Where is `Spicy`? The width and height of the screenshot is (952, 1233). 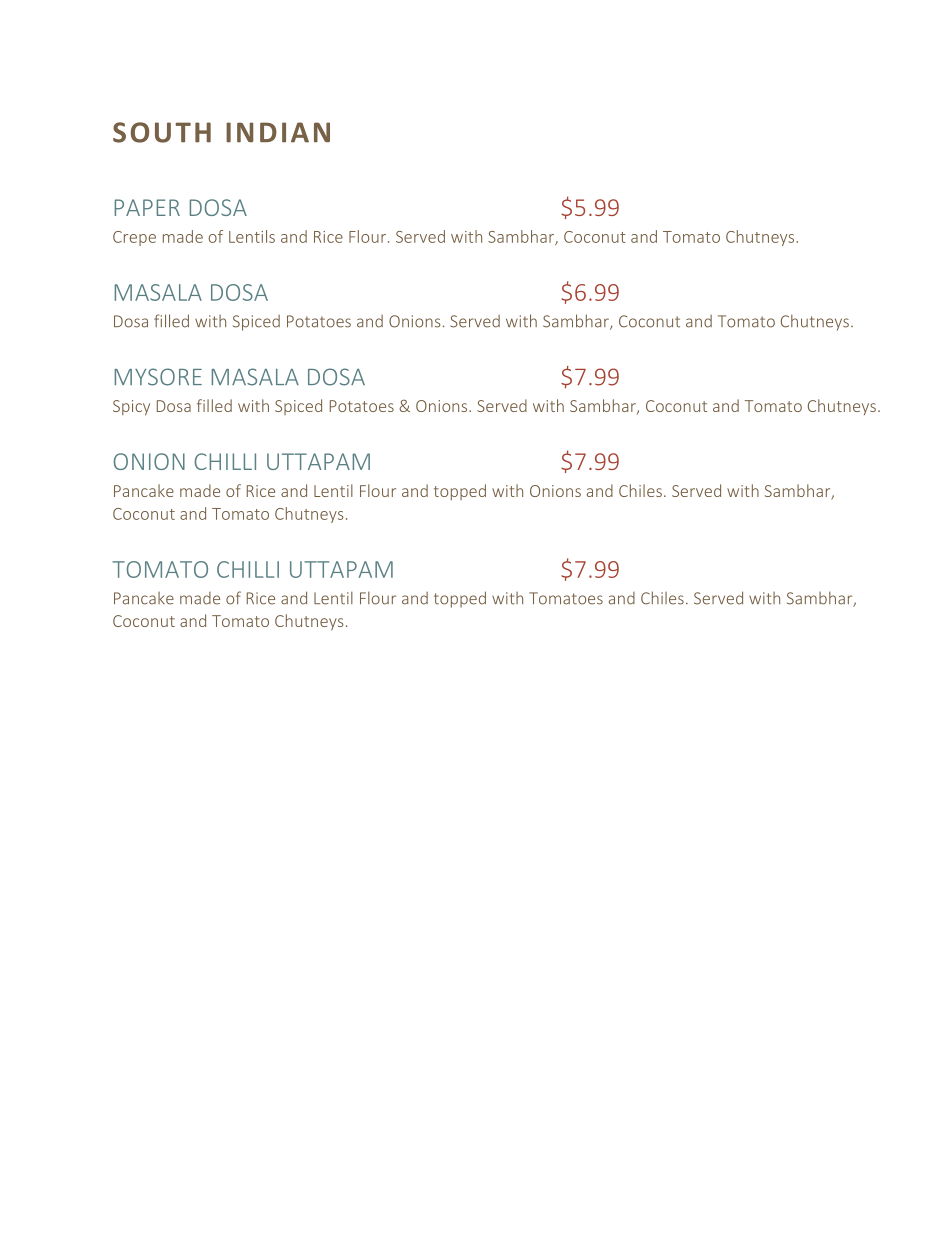
Spicy is located at coordinates (131, 407).
